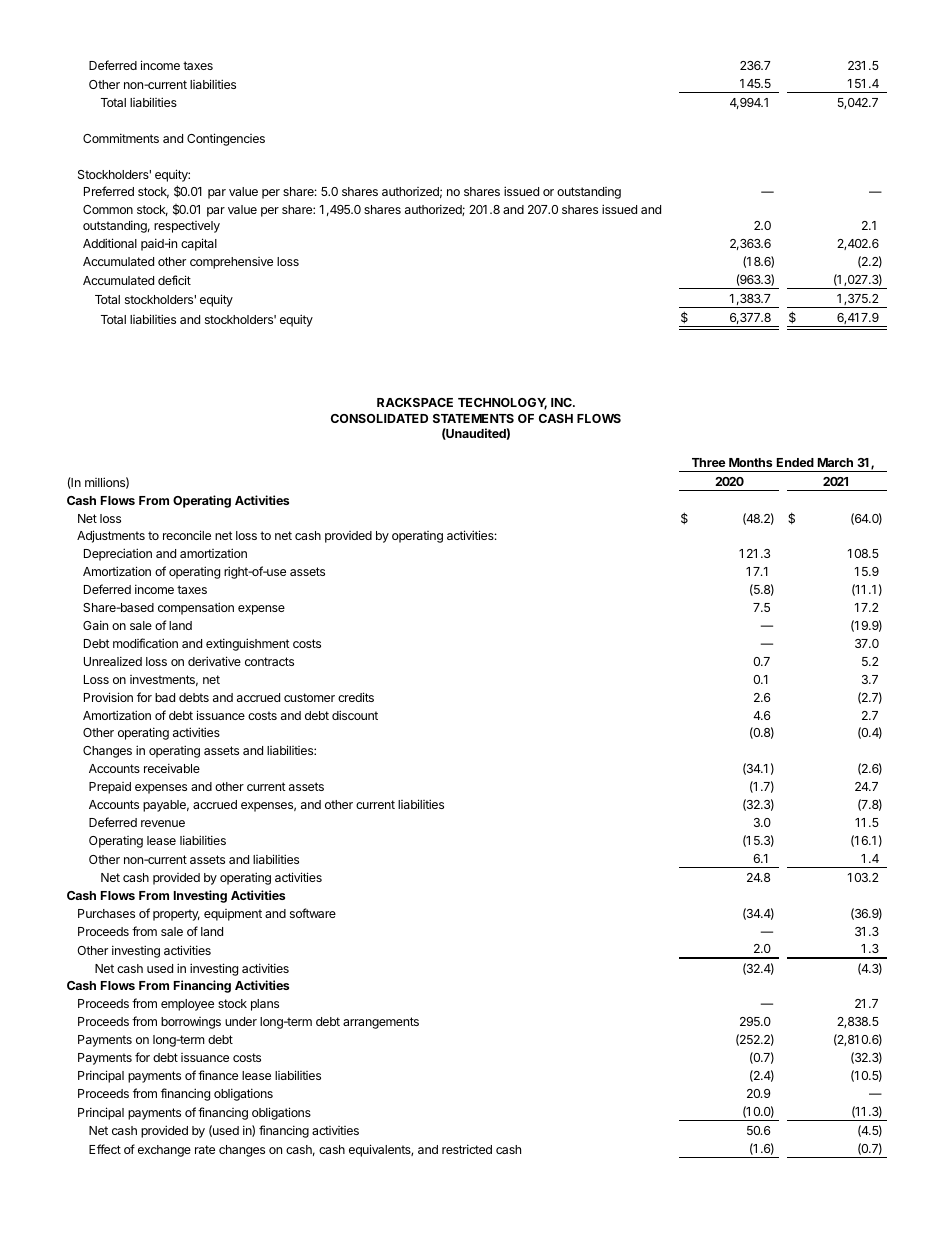  I want to click on arrangements, so click(381, 1023).
